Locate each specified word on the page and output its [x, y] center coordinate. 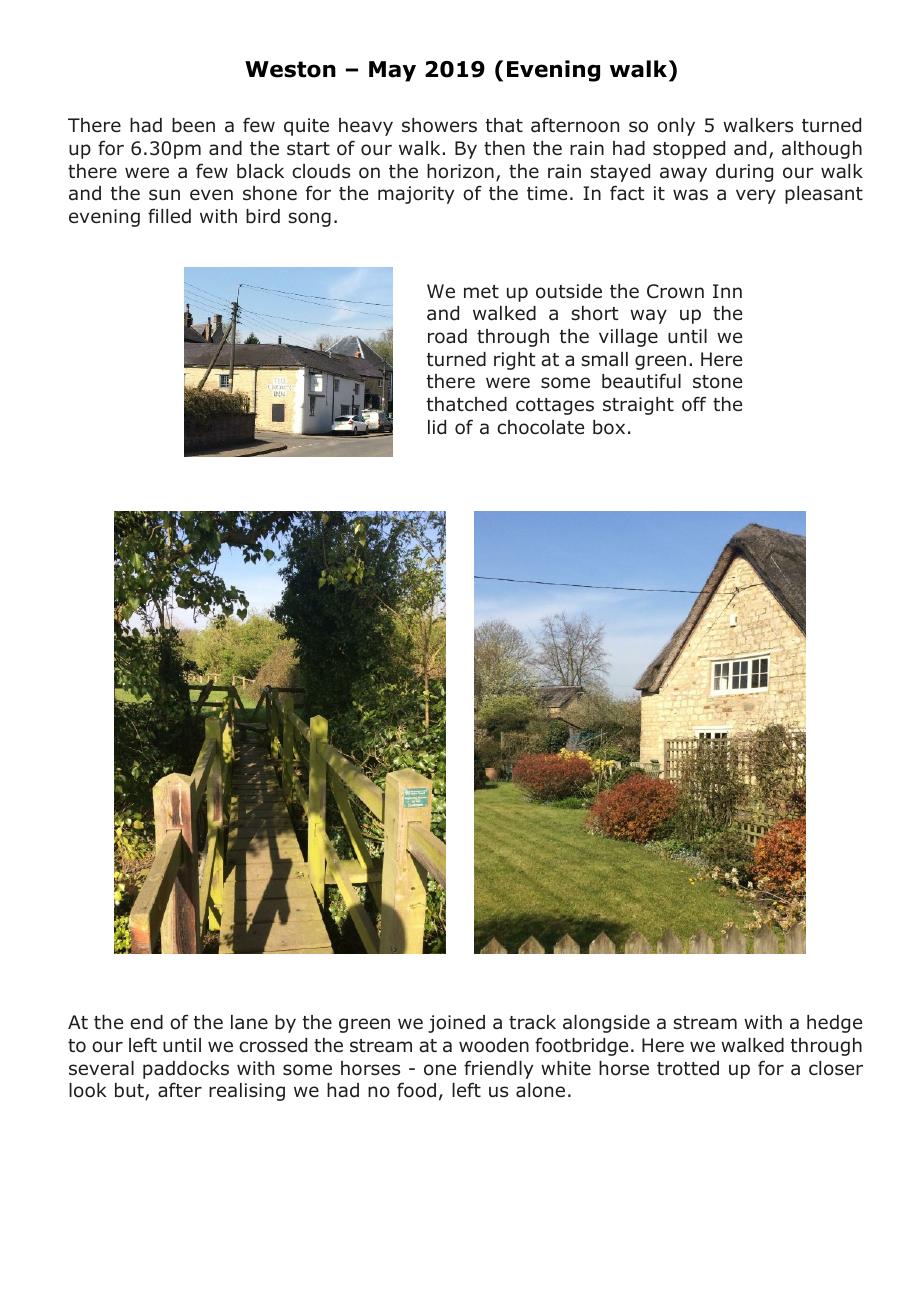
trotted [688, 1068]
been [193, 125]
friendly [498, 1069]
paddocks [186, 1070]
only [676, 127]
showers [439, 125]
